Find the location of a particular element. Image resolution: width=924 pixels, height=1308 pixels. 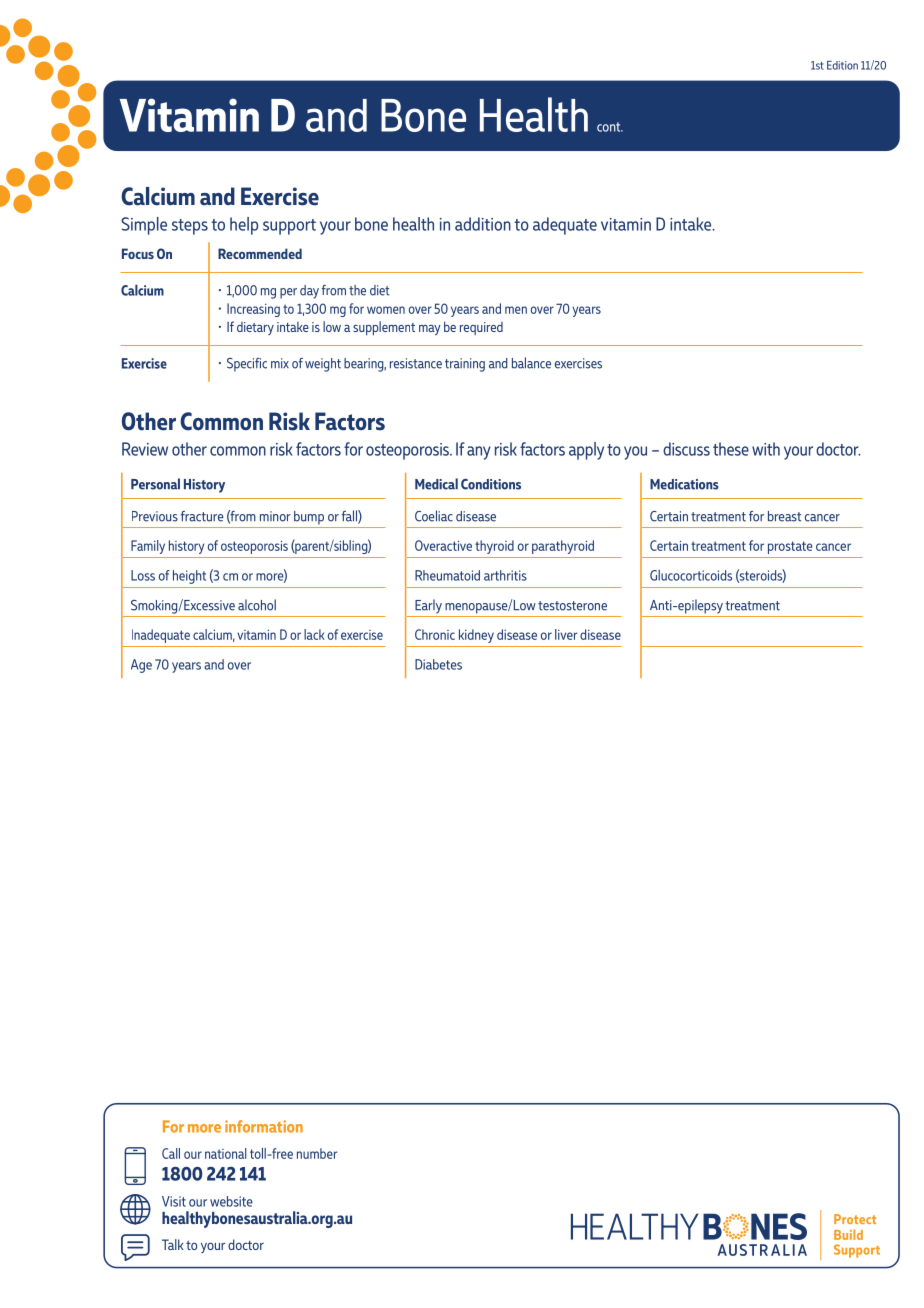

with is located at coordinates (766, 449).
